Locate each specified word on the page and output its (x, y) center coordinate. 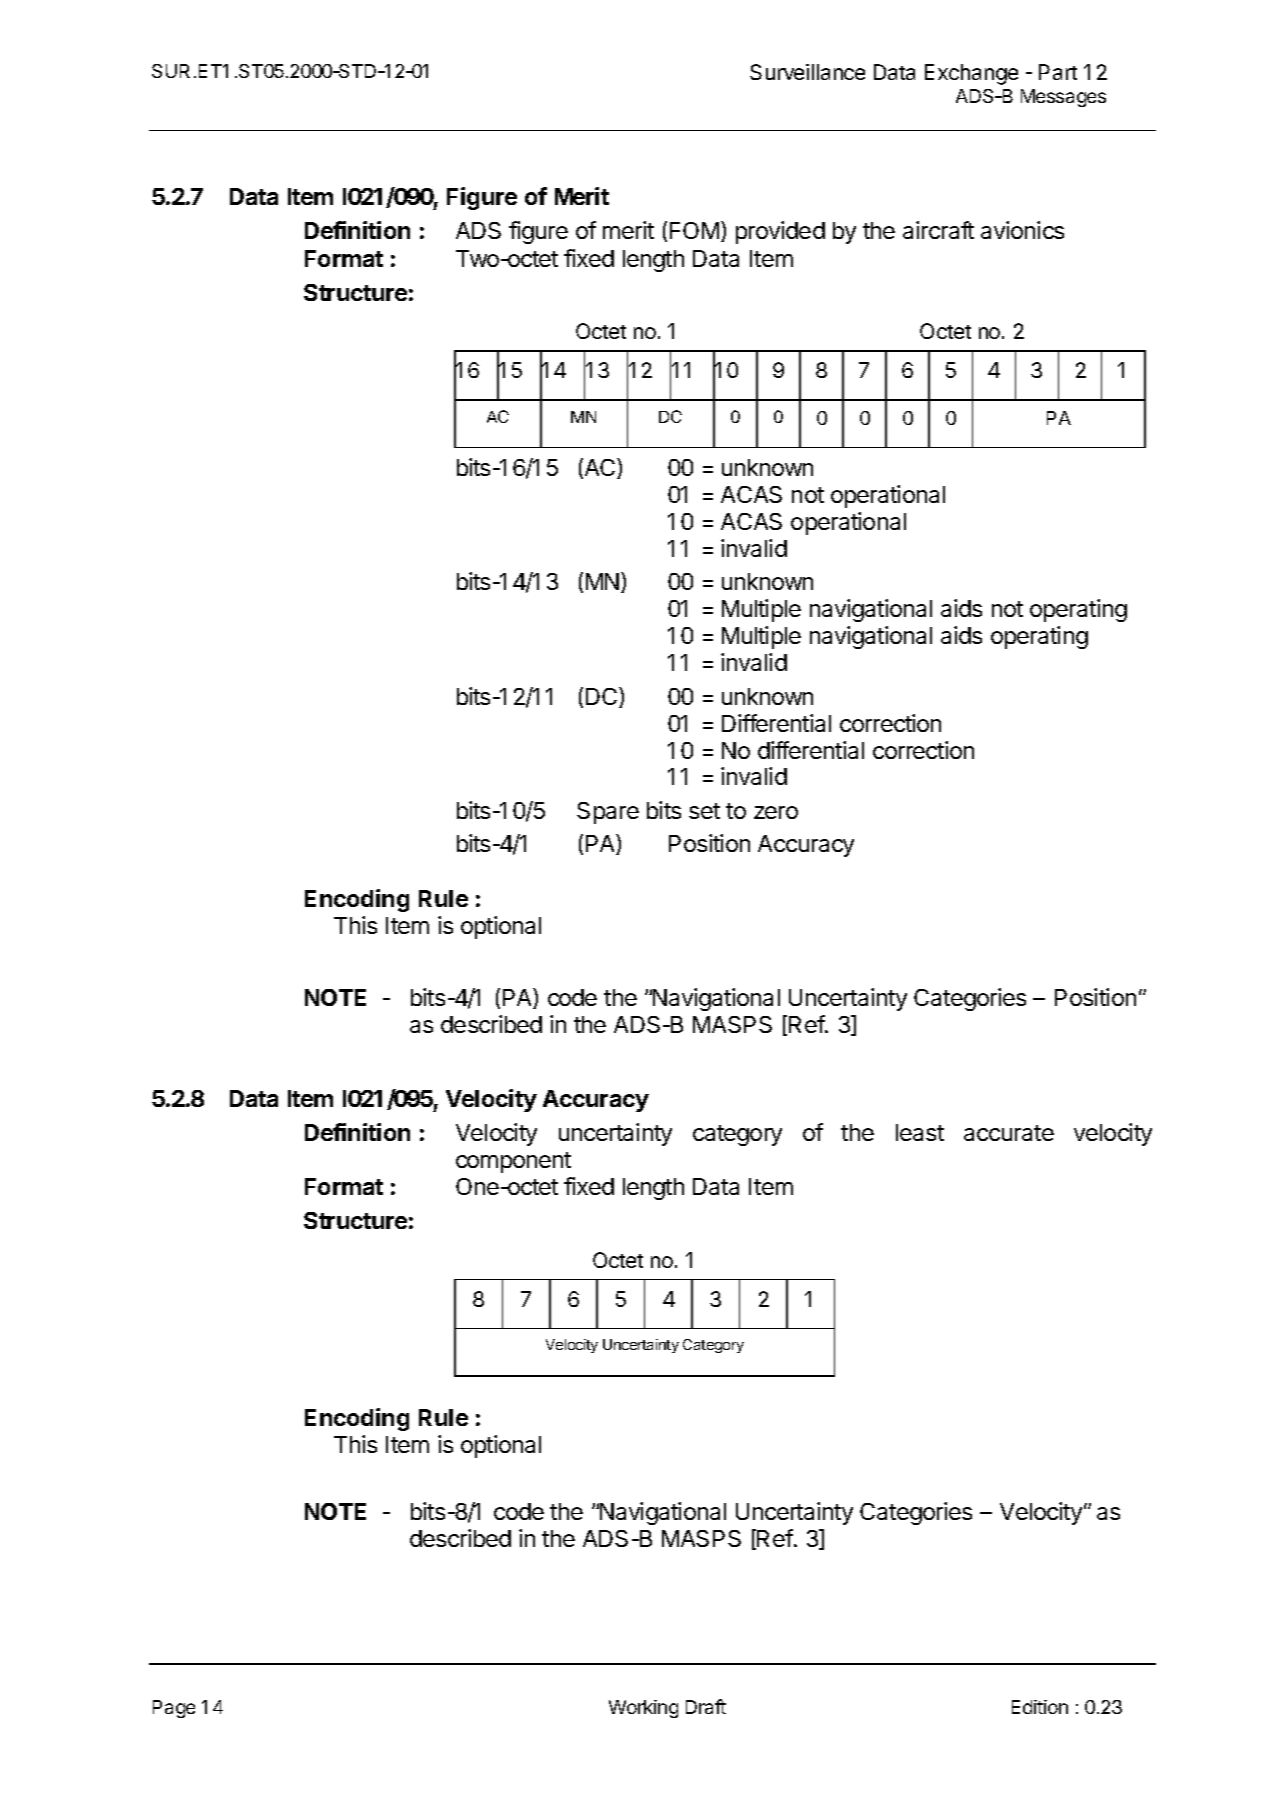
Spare (608, 813)
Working (643, 1709)
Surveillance (807, 72)
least (920, 1132)
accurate (1009, 1133)
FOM (694, 230)
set (704, 811)
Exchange (971, 74)
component (513, 1162)
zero (776, 812)
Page (174, 1709)
